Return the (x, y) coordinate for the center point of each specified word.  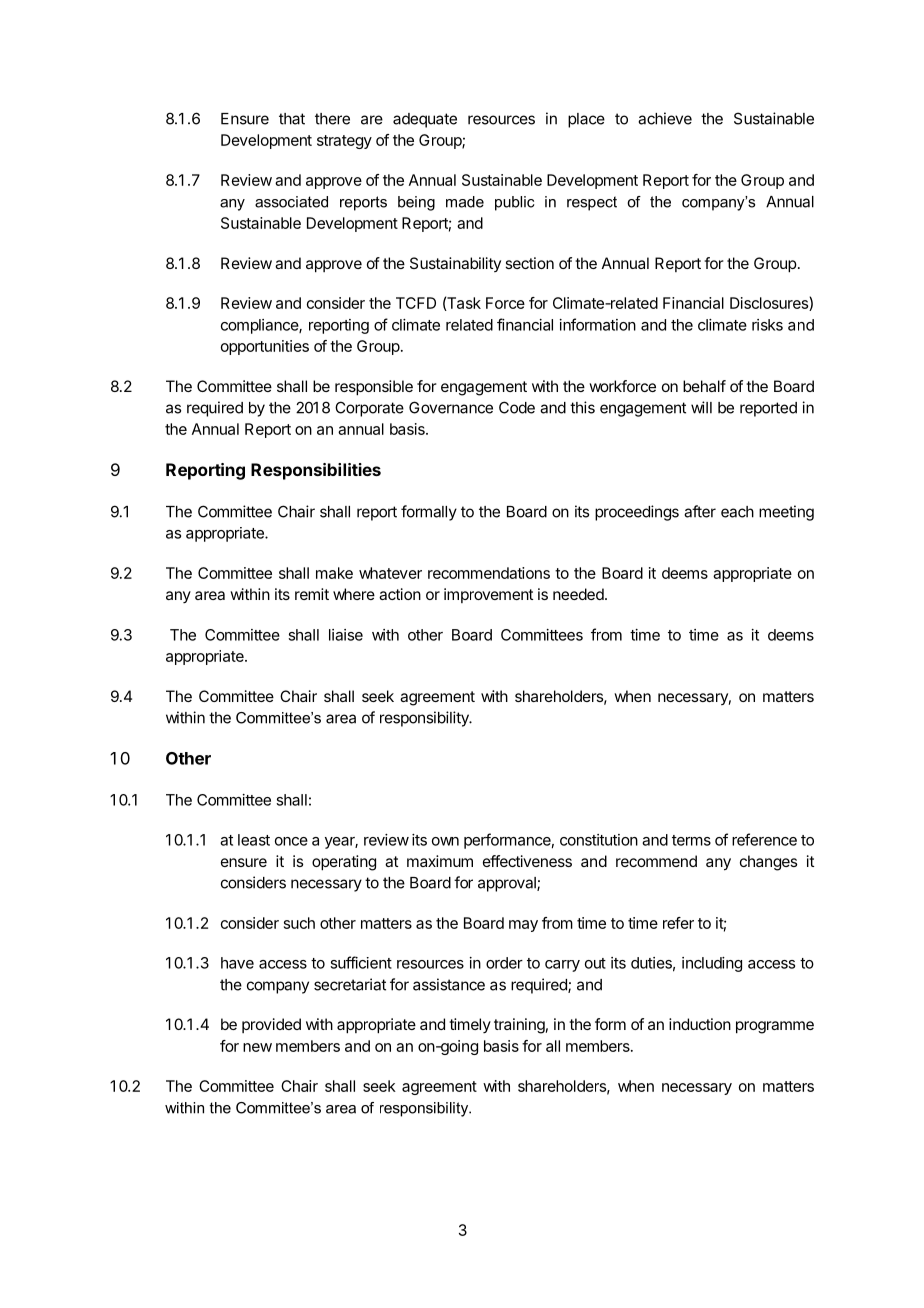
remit (312, 594)
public (515, 203)
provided (271, 1025)
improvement (488, 595)
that (292, 119)
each (737, 512)
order (504, 963)
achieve (665, 118)
